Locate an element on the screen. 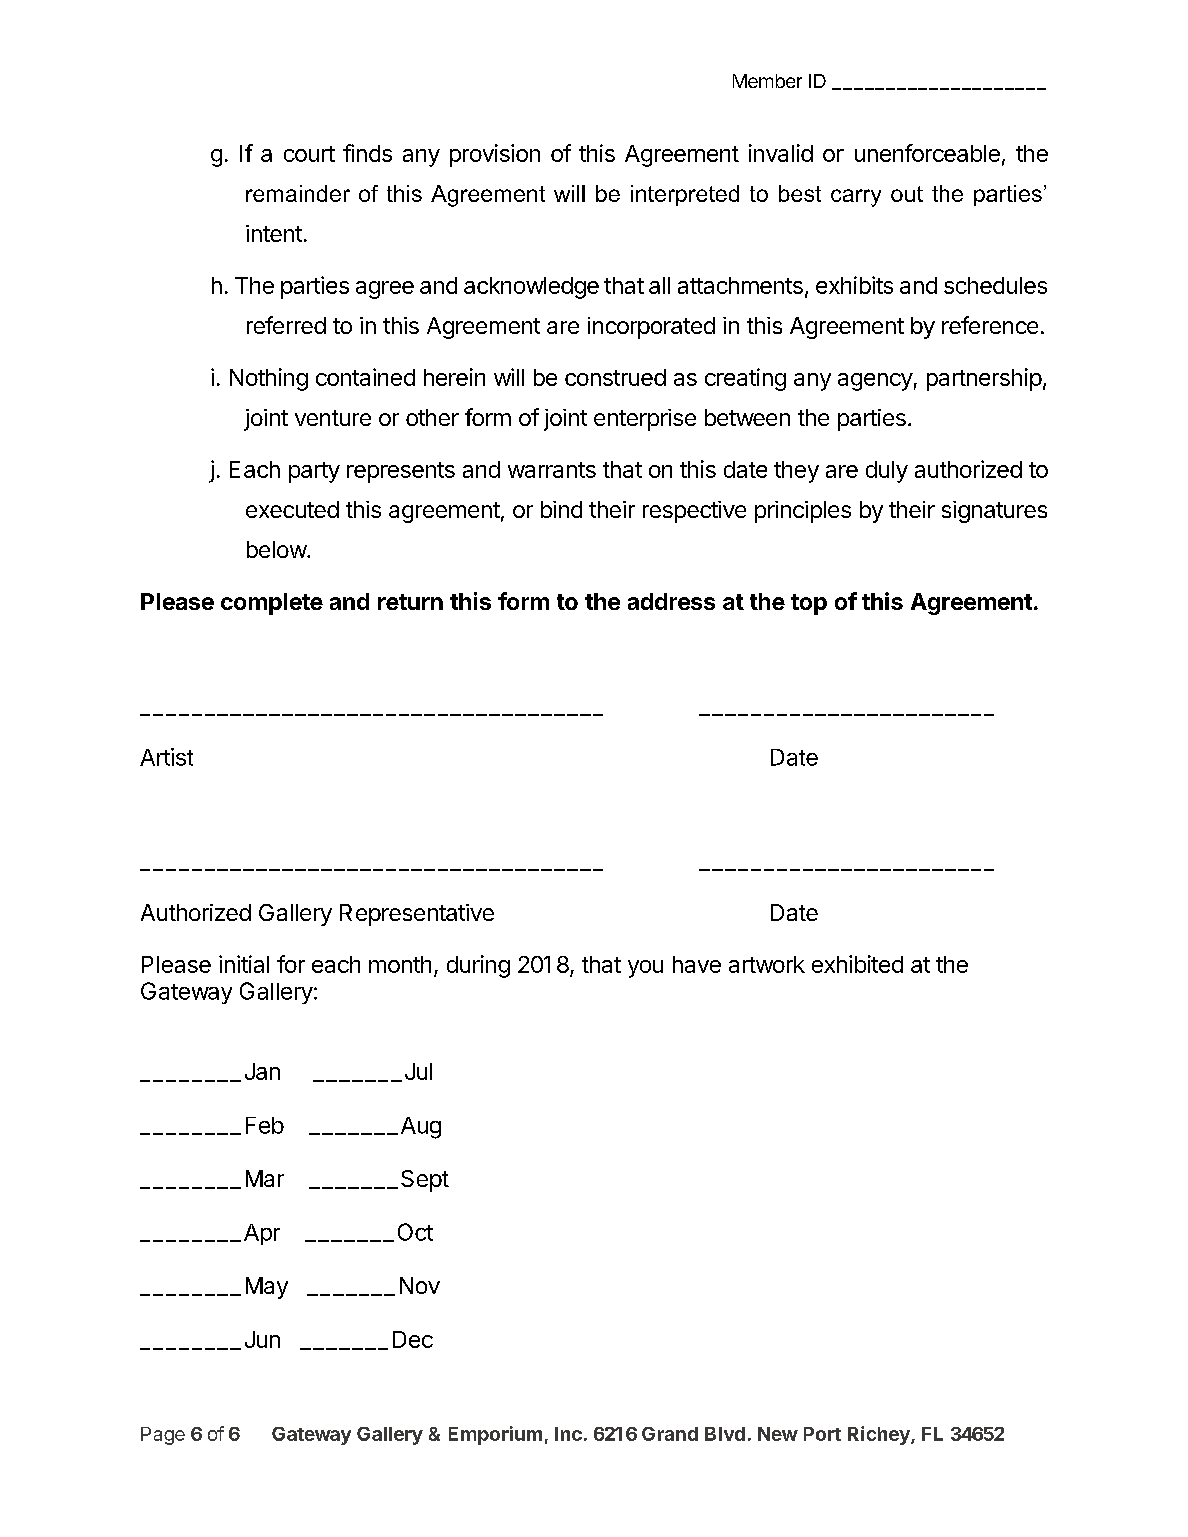 This screenshot has width=1188, height=1537. exhibited is located at coordinates (857, 964).
